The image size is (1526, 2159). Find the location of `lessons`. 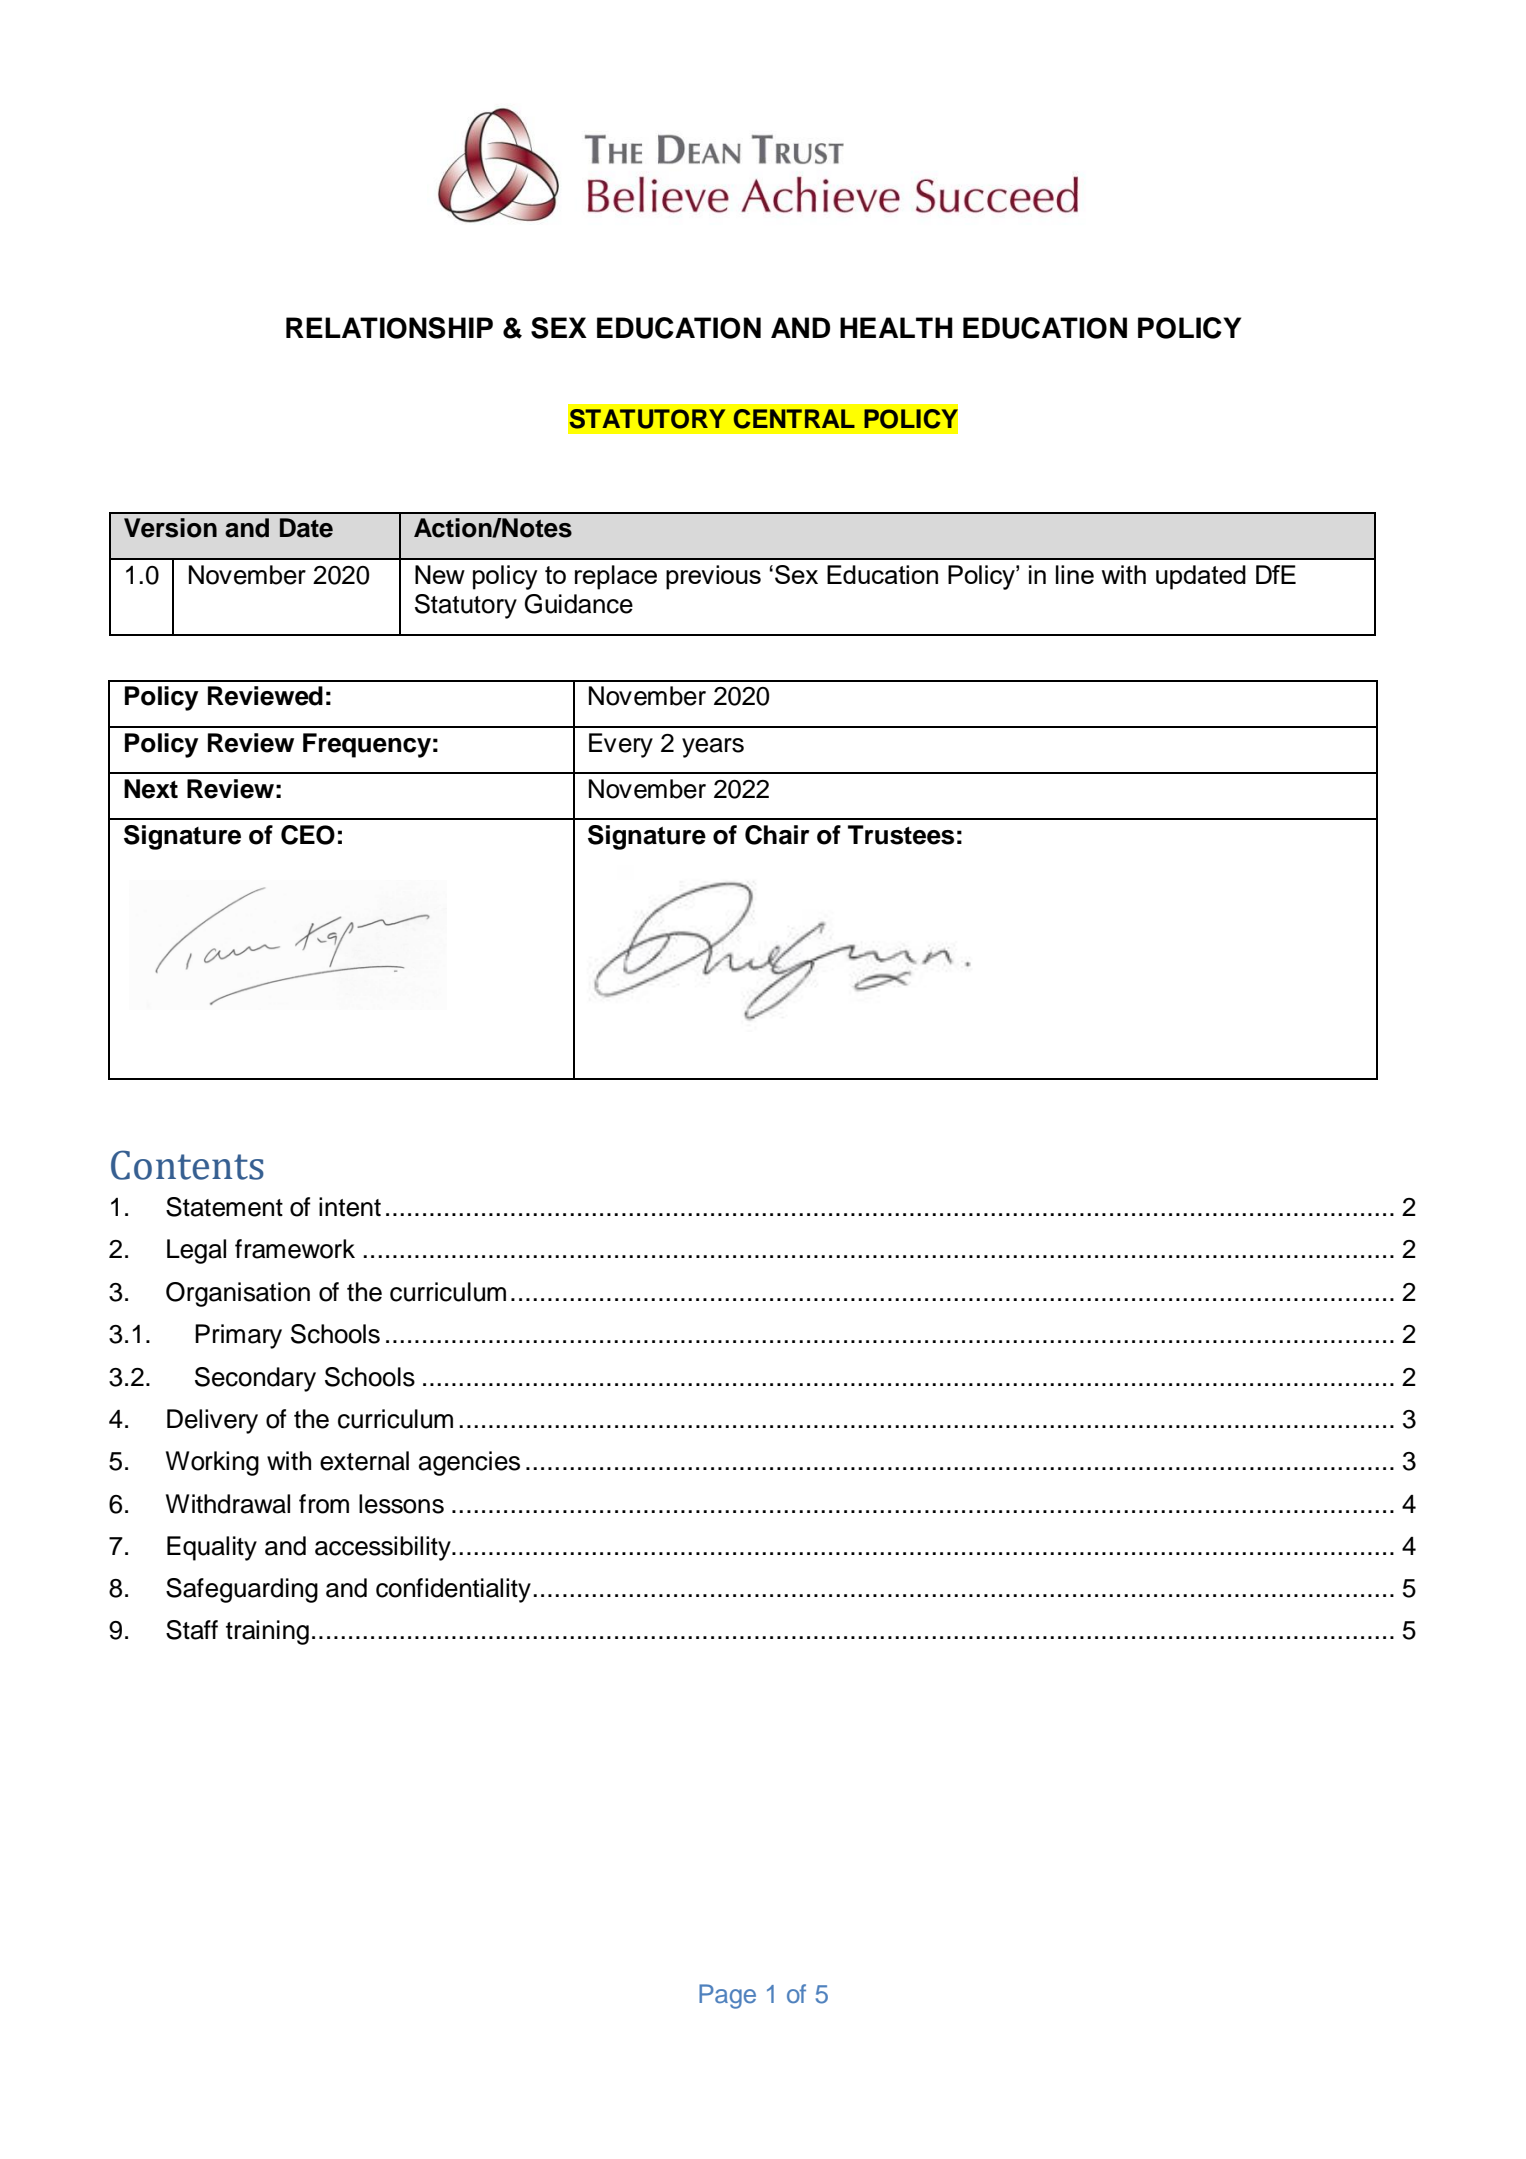

lessons is located at coordinates (401, 1504).
